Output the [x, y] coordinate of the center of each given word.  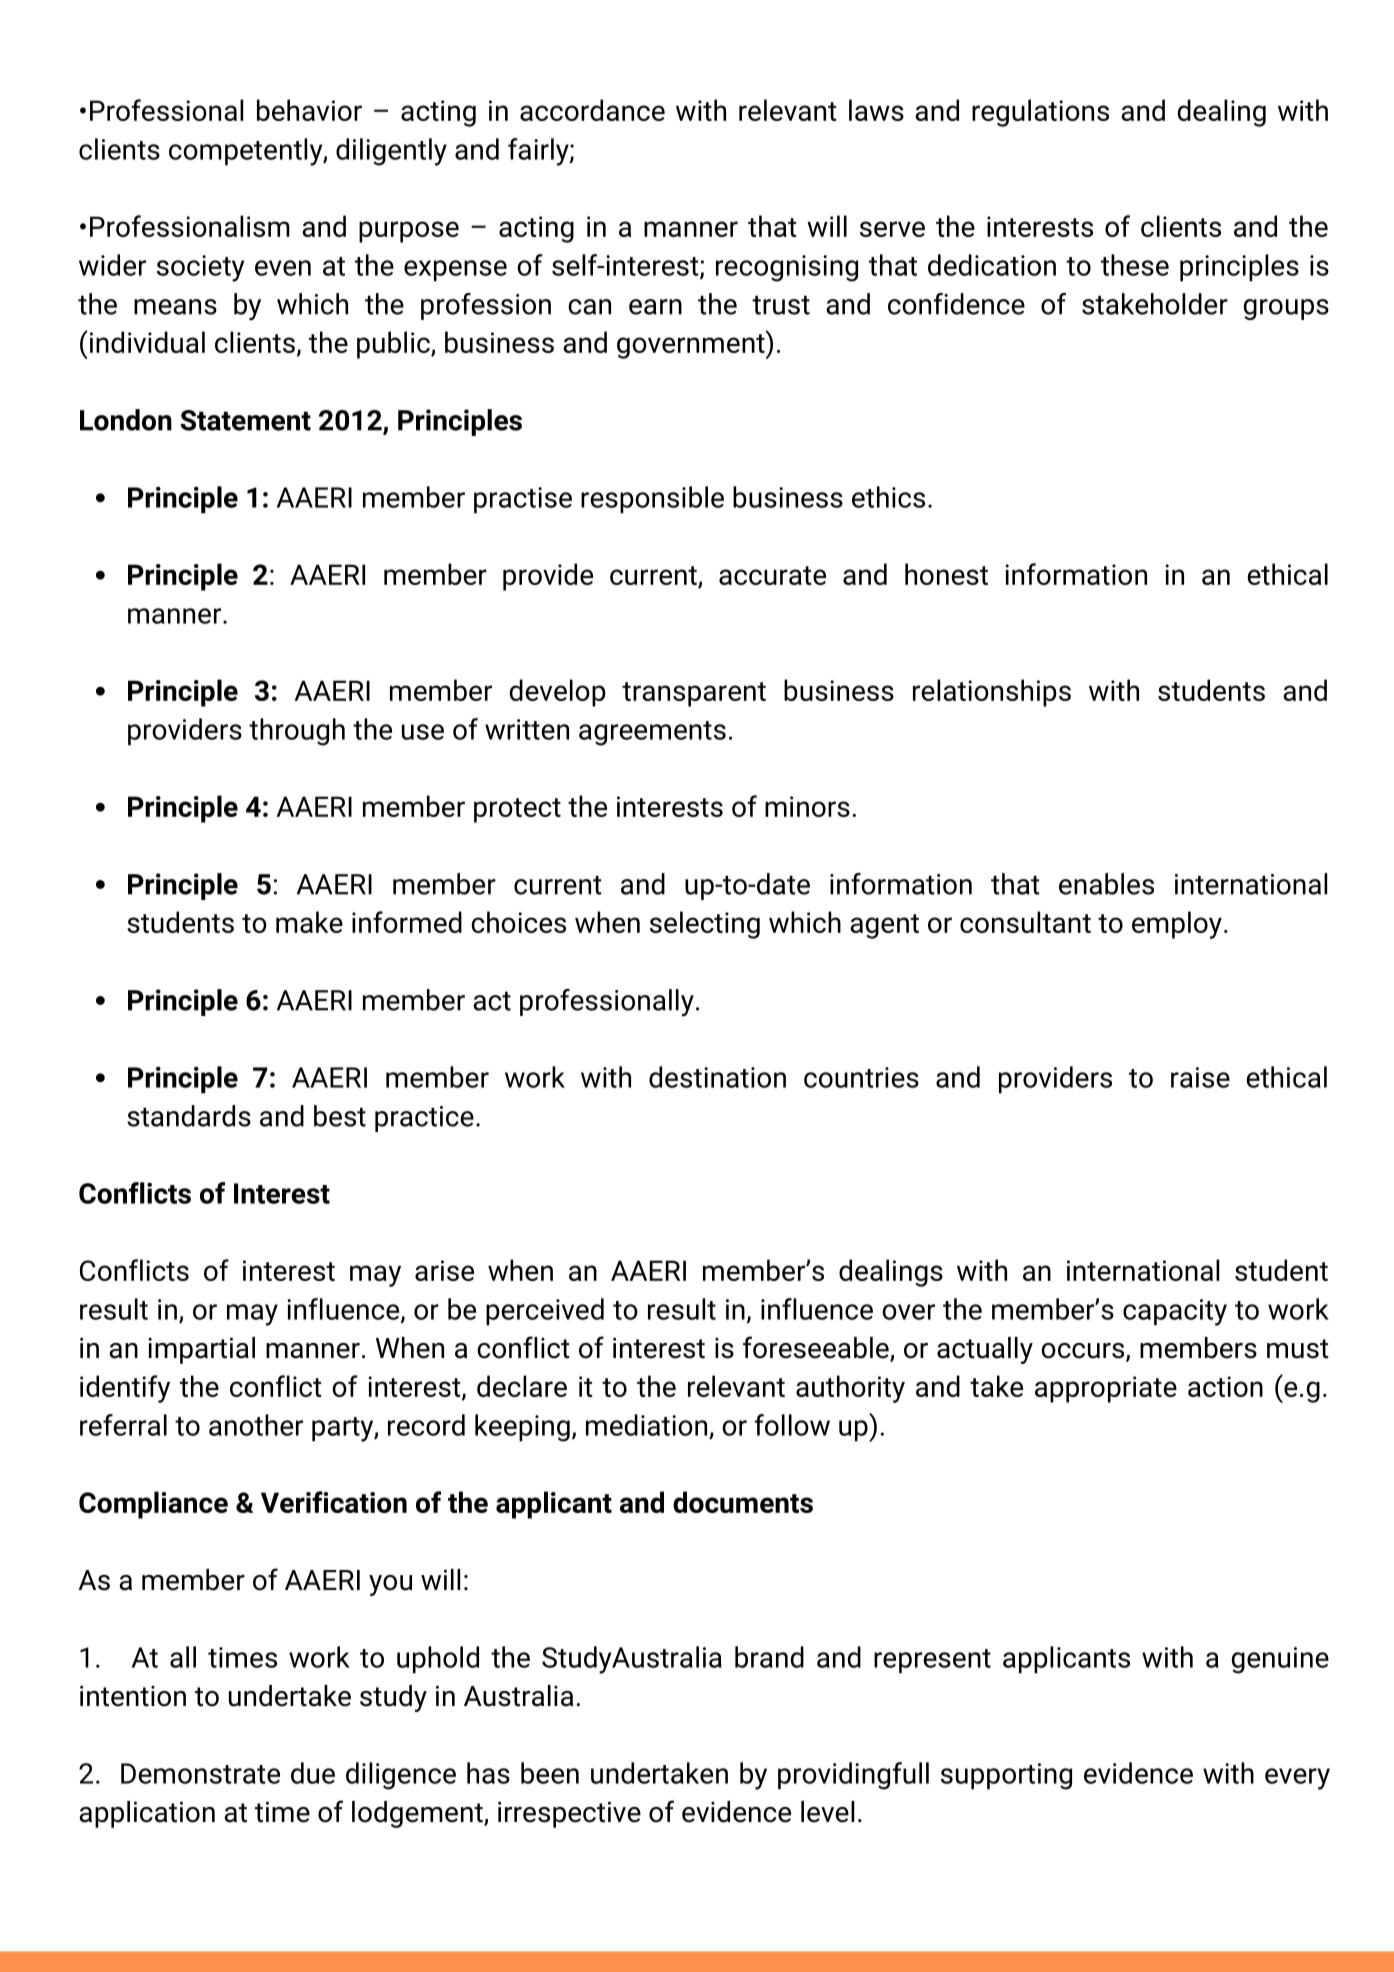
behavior [309, 110]
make [309, 922]
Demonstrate [200, 1773]
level [827, 1812]
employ [1177, 925]
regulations [1040, 113]
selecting [705, 925]
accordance [592, 110]
